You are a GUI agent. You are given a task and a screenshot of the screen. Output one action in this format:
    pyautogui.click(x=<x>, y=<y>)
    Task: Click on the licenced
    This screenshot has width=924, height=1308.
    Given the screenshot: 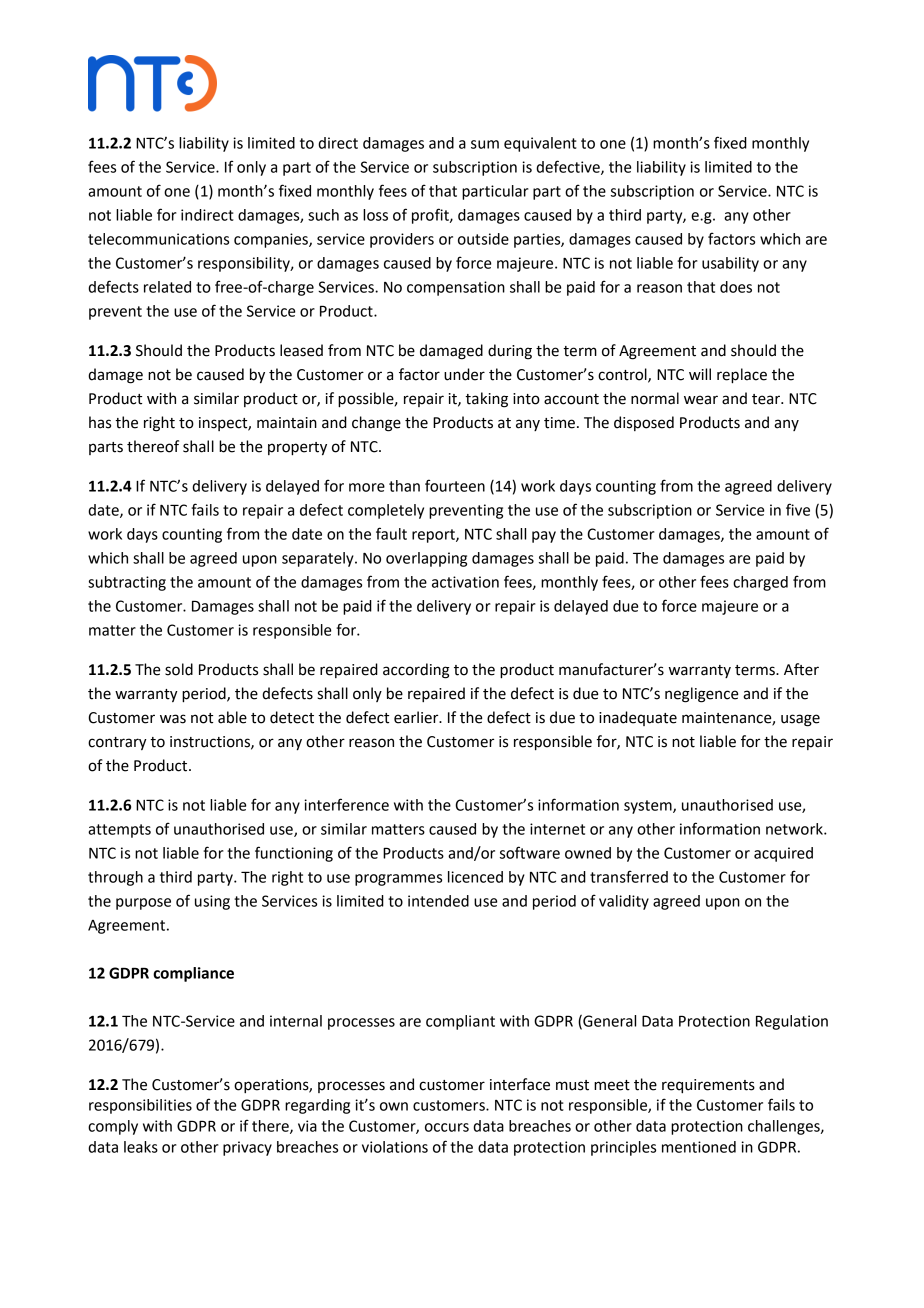 What is the action you would take?
    pyautogui.click(x=475, y=877)
